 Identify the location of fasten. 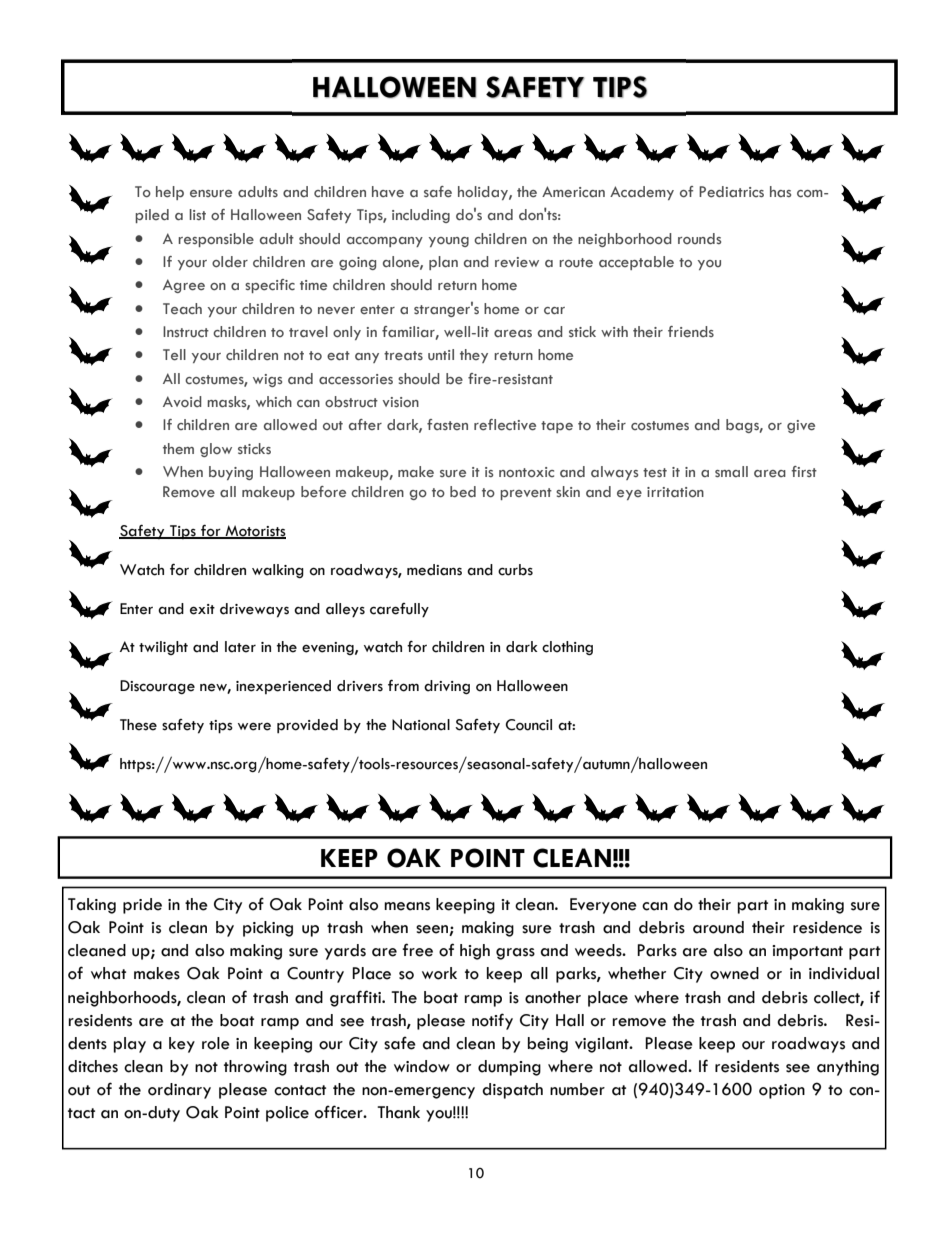
(447, 424).
